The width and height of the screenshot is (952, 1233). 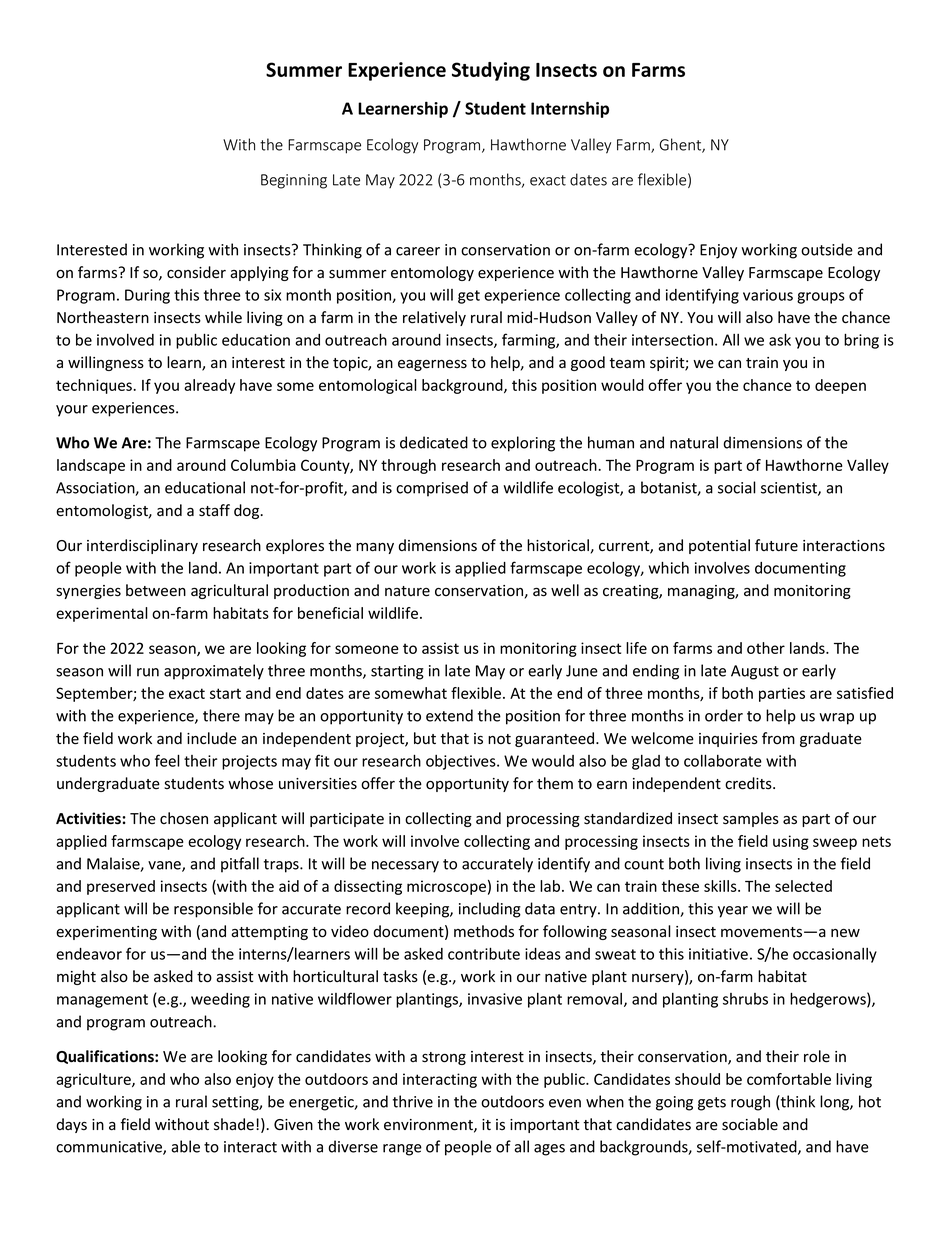 What do you see at coordinates (156, 590) in the screenshot?
I see `between` at bounding box center [156, 590].
